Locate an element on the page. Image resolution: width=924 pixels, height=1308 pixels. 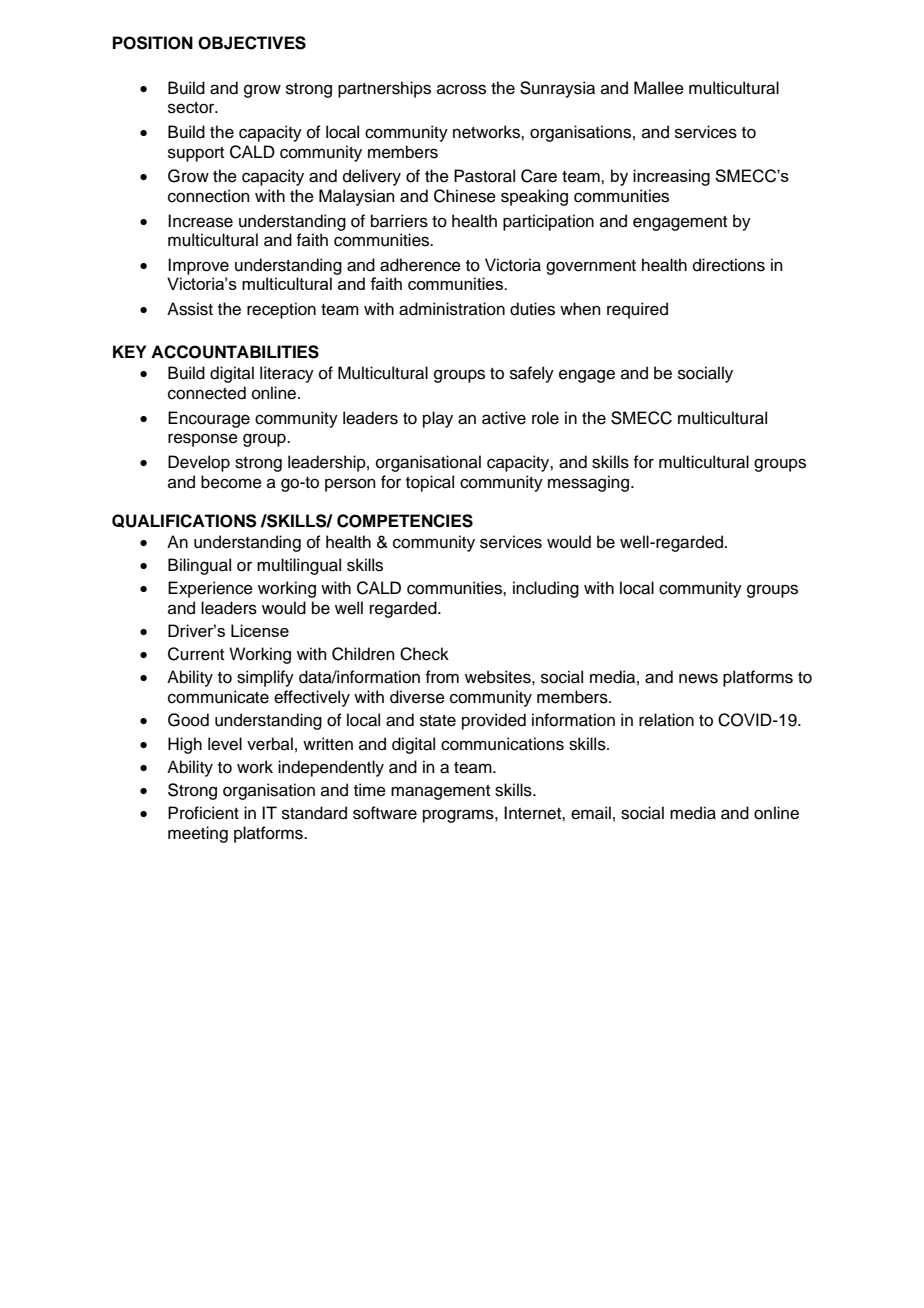
email is located at coordinates (591, 813).
